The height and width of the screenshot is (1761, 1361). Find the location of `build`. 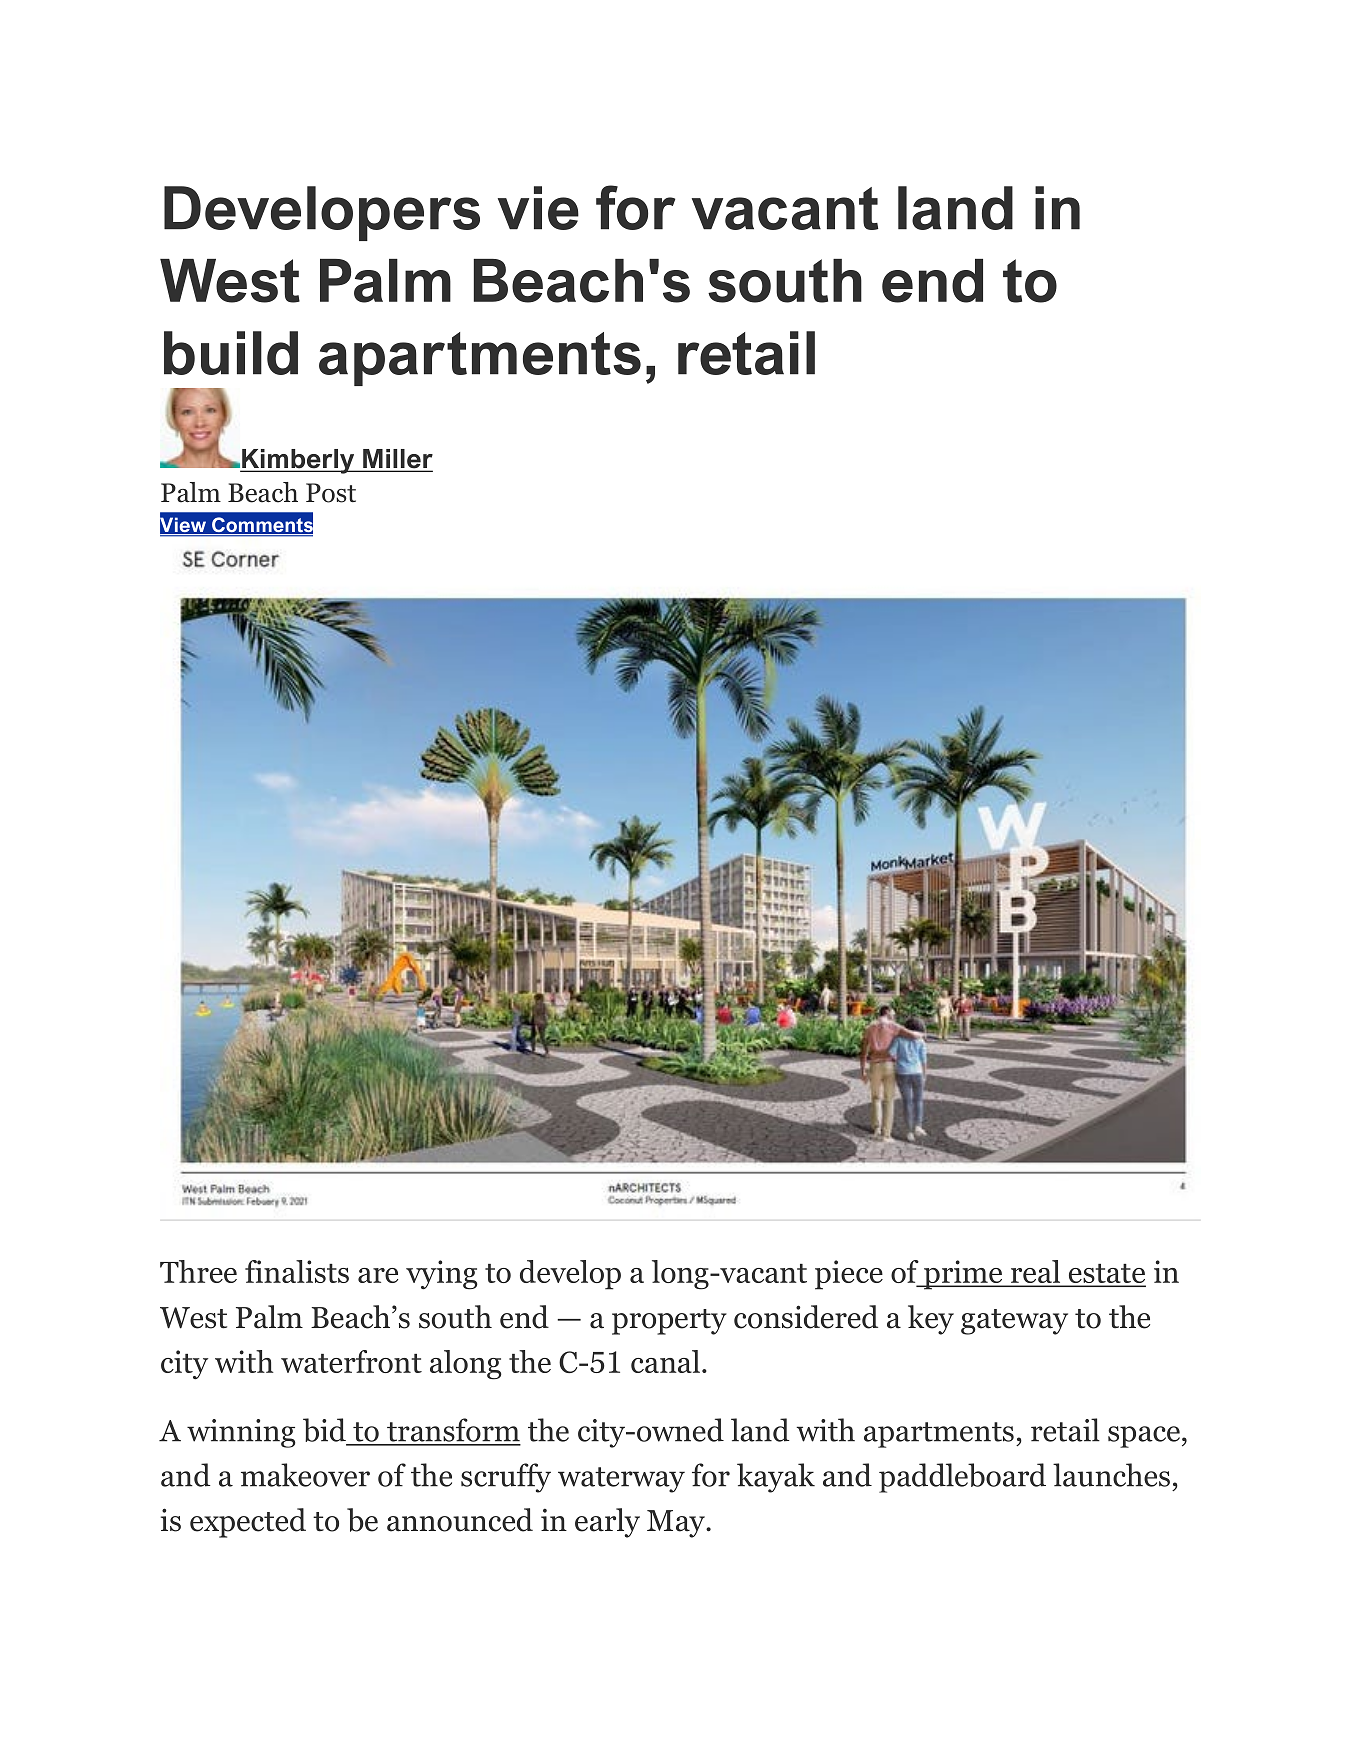

build is located at coordinates (231, 353).
